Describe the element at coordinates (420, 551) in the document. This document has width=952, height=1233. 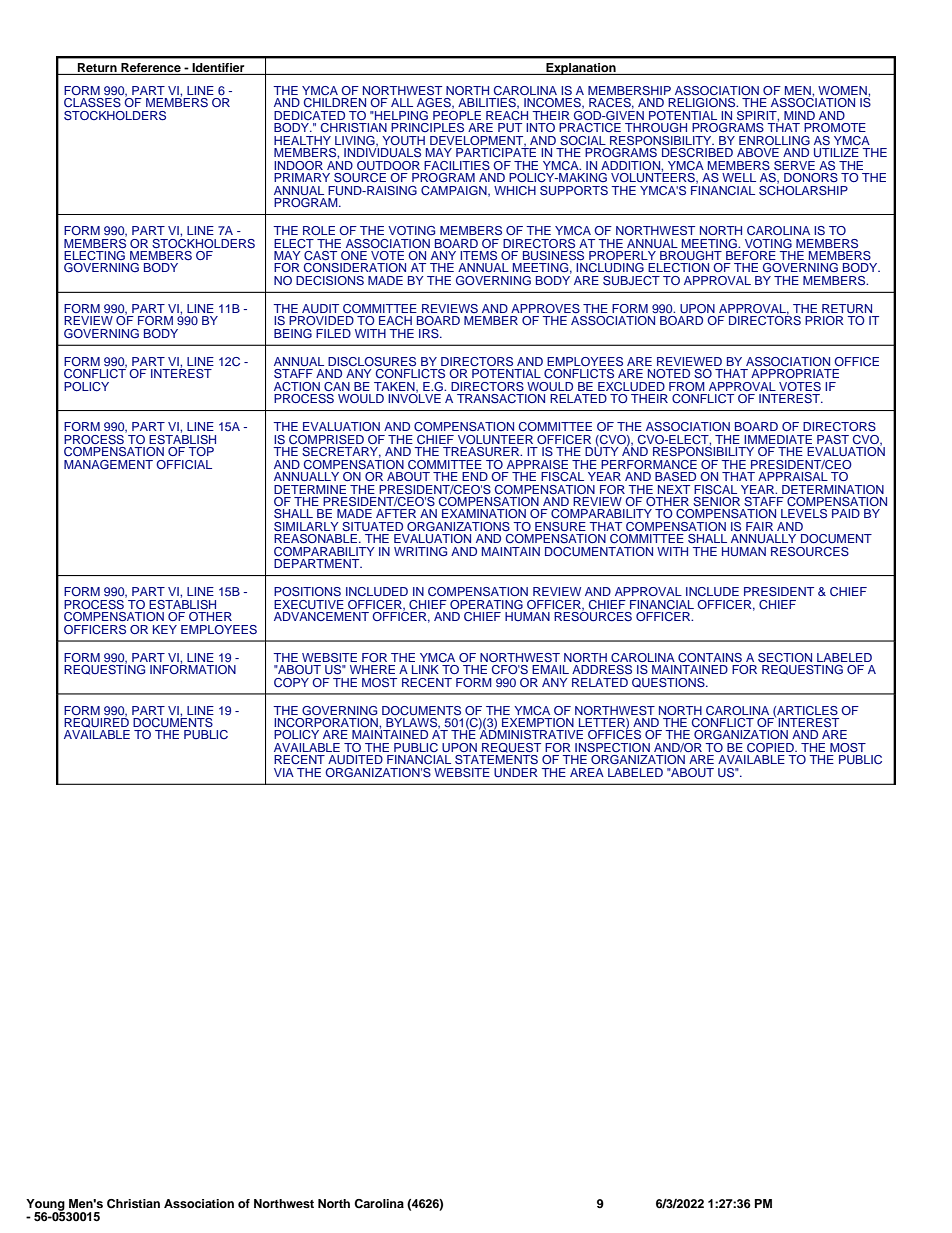
I see `WRITING` at that location.
